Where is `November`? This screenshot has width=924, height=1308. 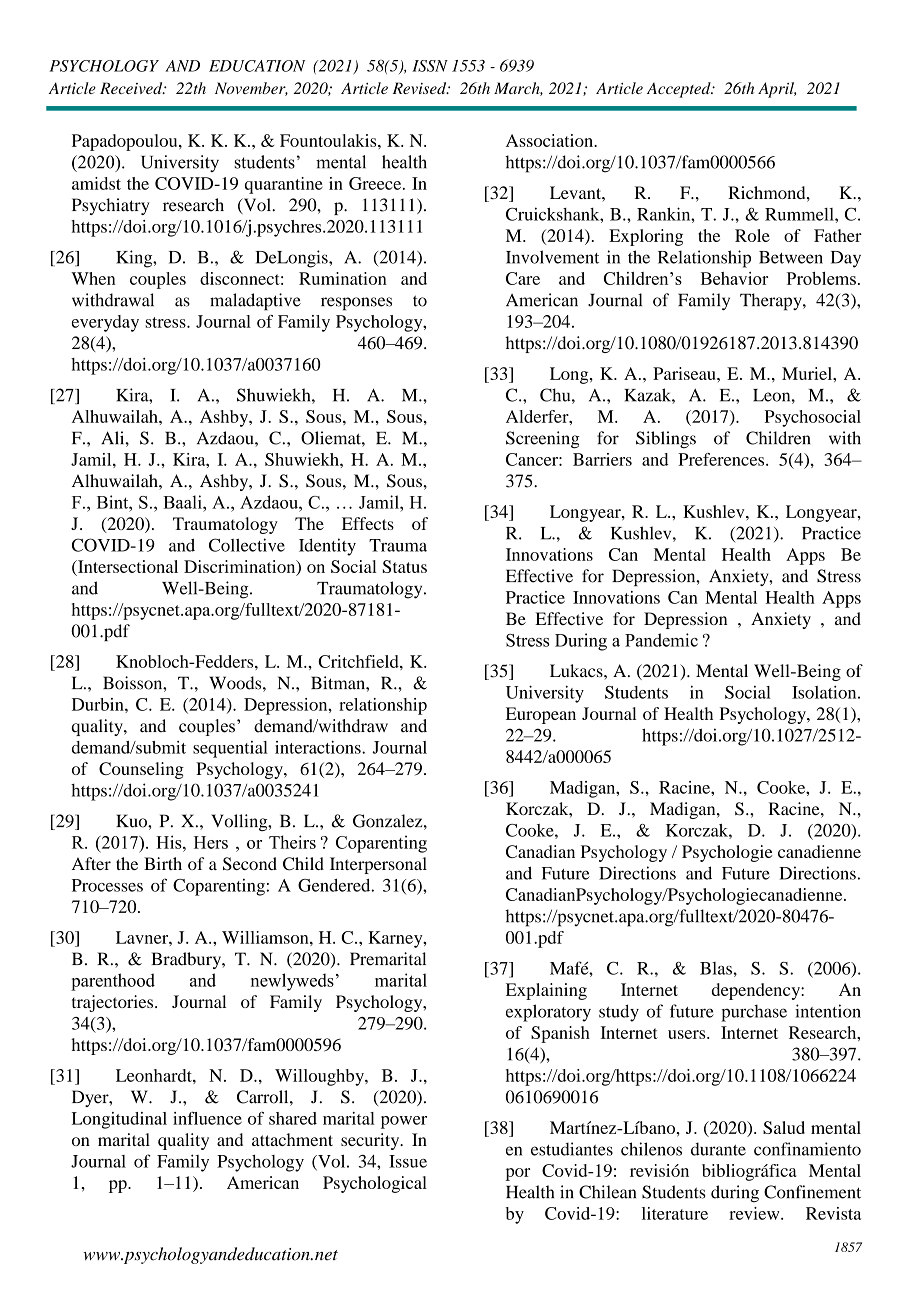 November is located at coordinates (251, 89).
